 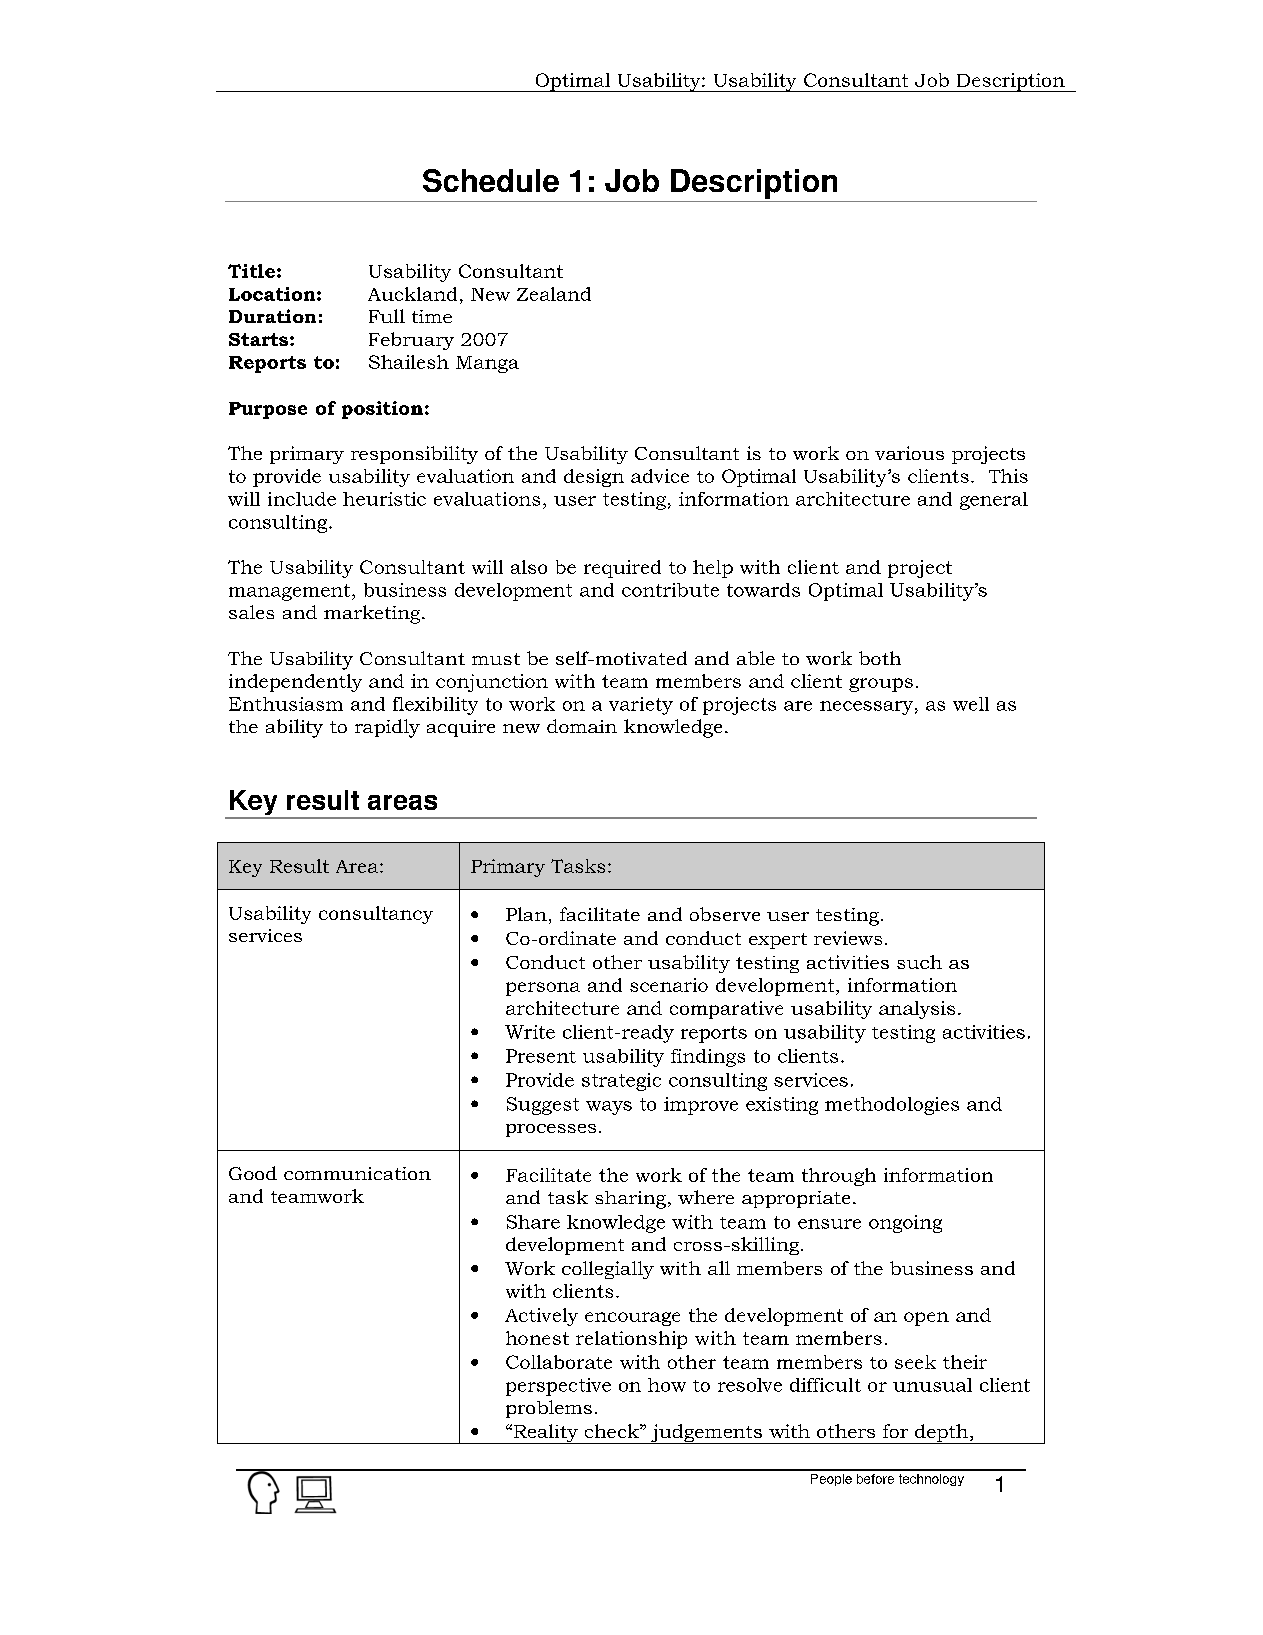 I want to click on contribute, so click(x=670, y=590).
